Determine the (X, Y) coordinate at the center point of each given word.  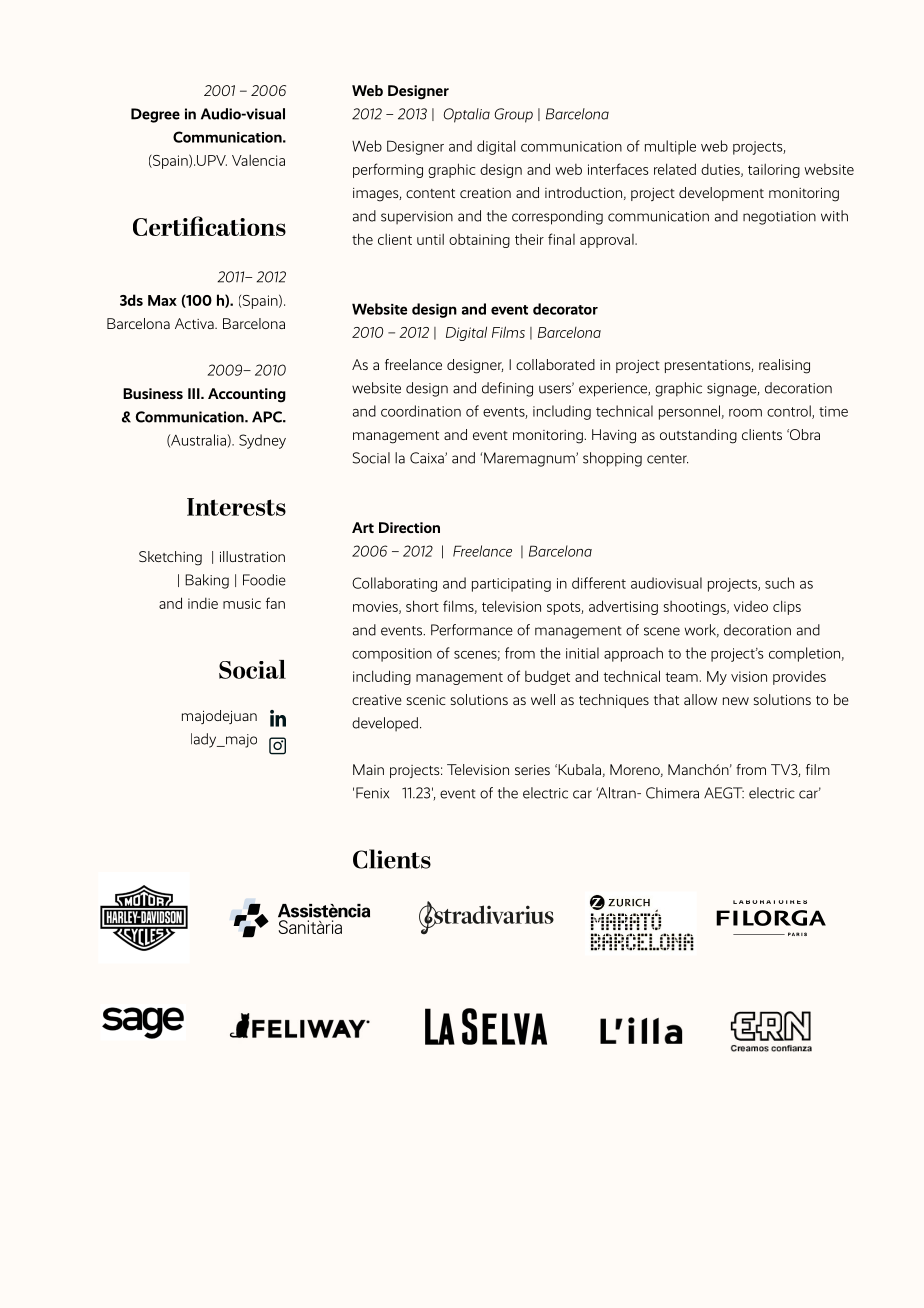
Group (514, 115)
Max (162, 300)
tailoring (774, 171)
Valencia (258, 160)
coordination (421, 411)
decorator (565, 309)
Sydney (262, 441)
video (751, 606)
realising (784, 366)
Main (368, 769)
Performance (472, 630)
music (242, 603)
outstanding (698, 436)
